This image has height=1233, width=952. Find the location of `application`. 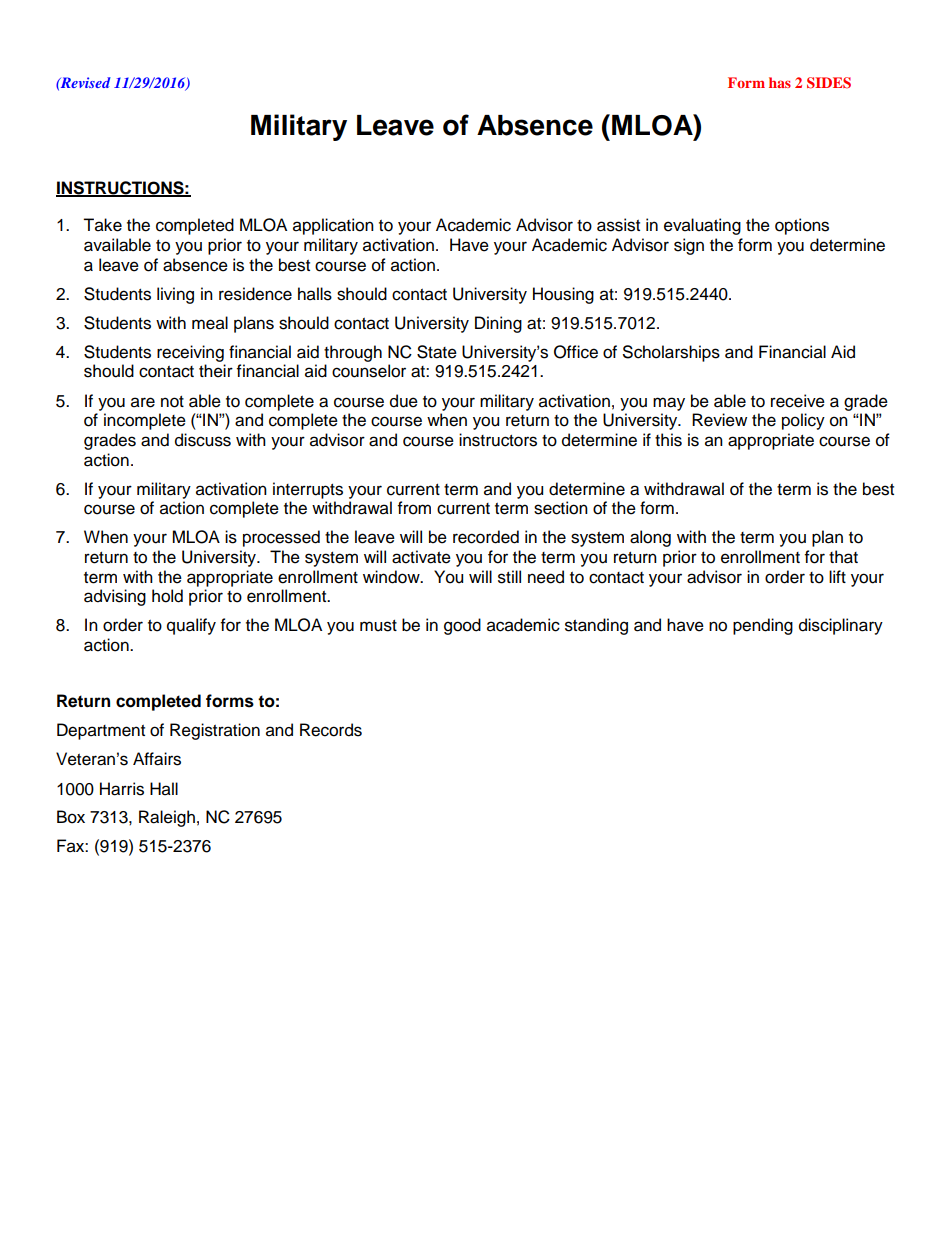

application is located at coordinates (333, 226).
